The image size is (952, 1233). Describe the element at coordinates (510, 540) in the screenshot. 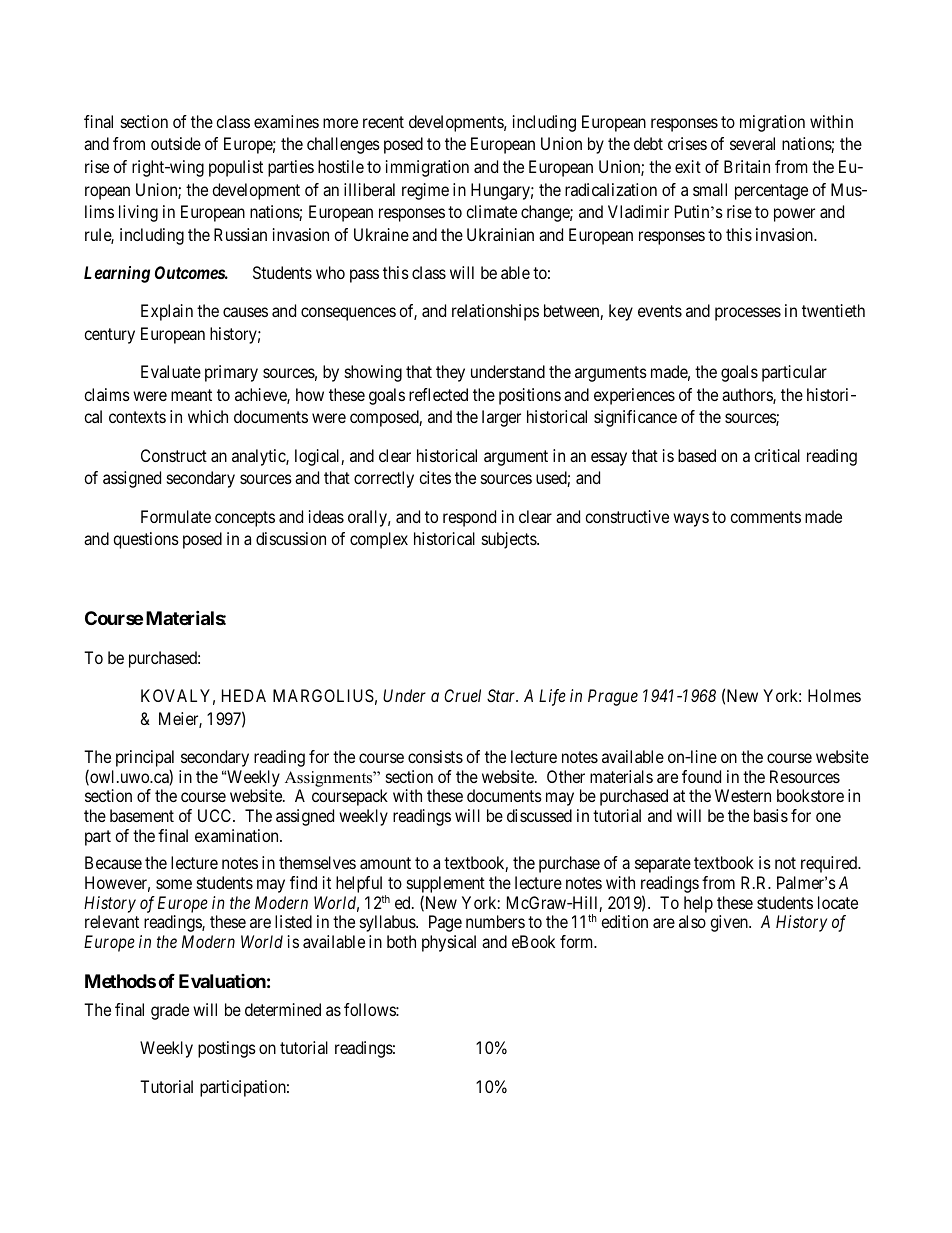

I see `subjects` at that location.
